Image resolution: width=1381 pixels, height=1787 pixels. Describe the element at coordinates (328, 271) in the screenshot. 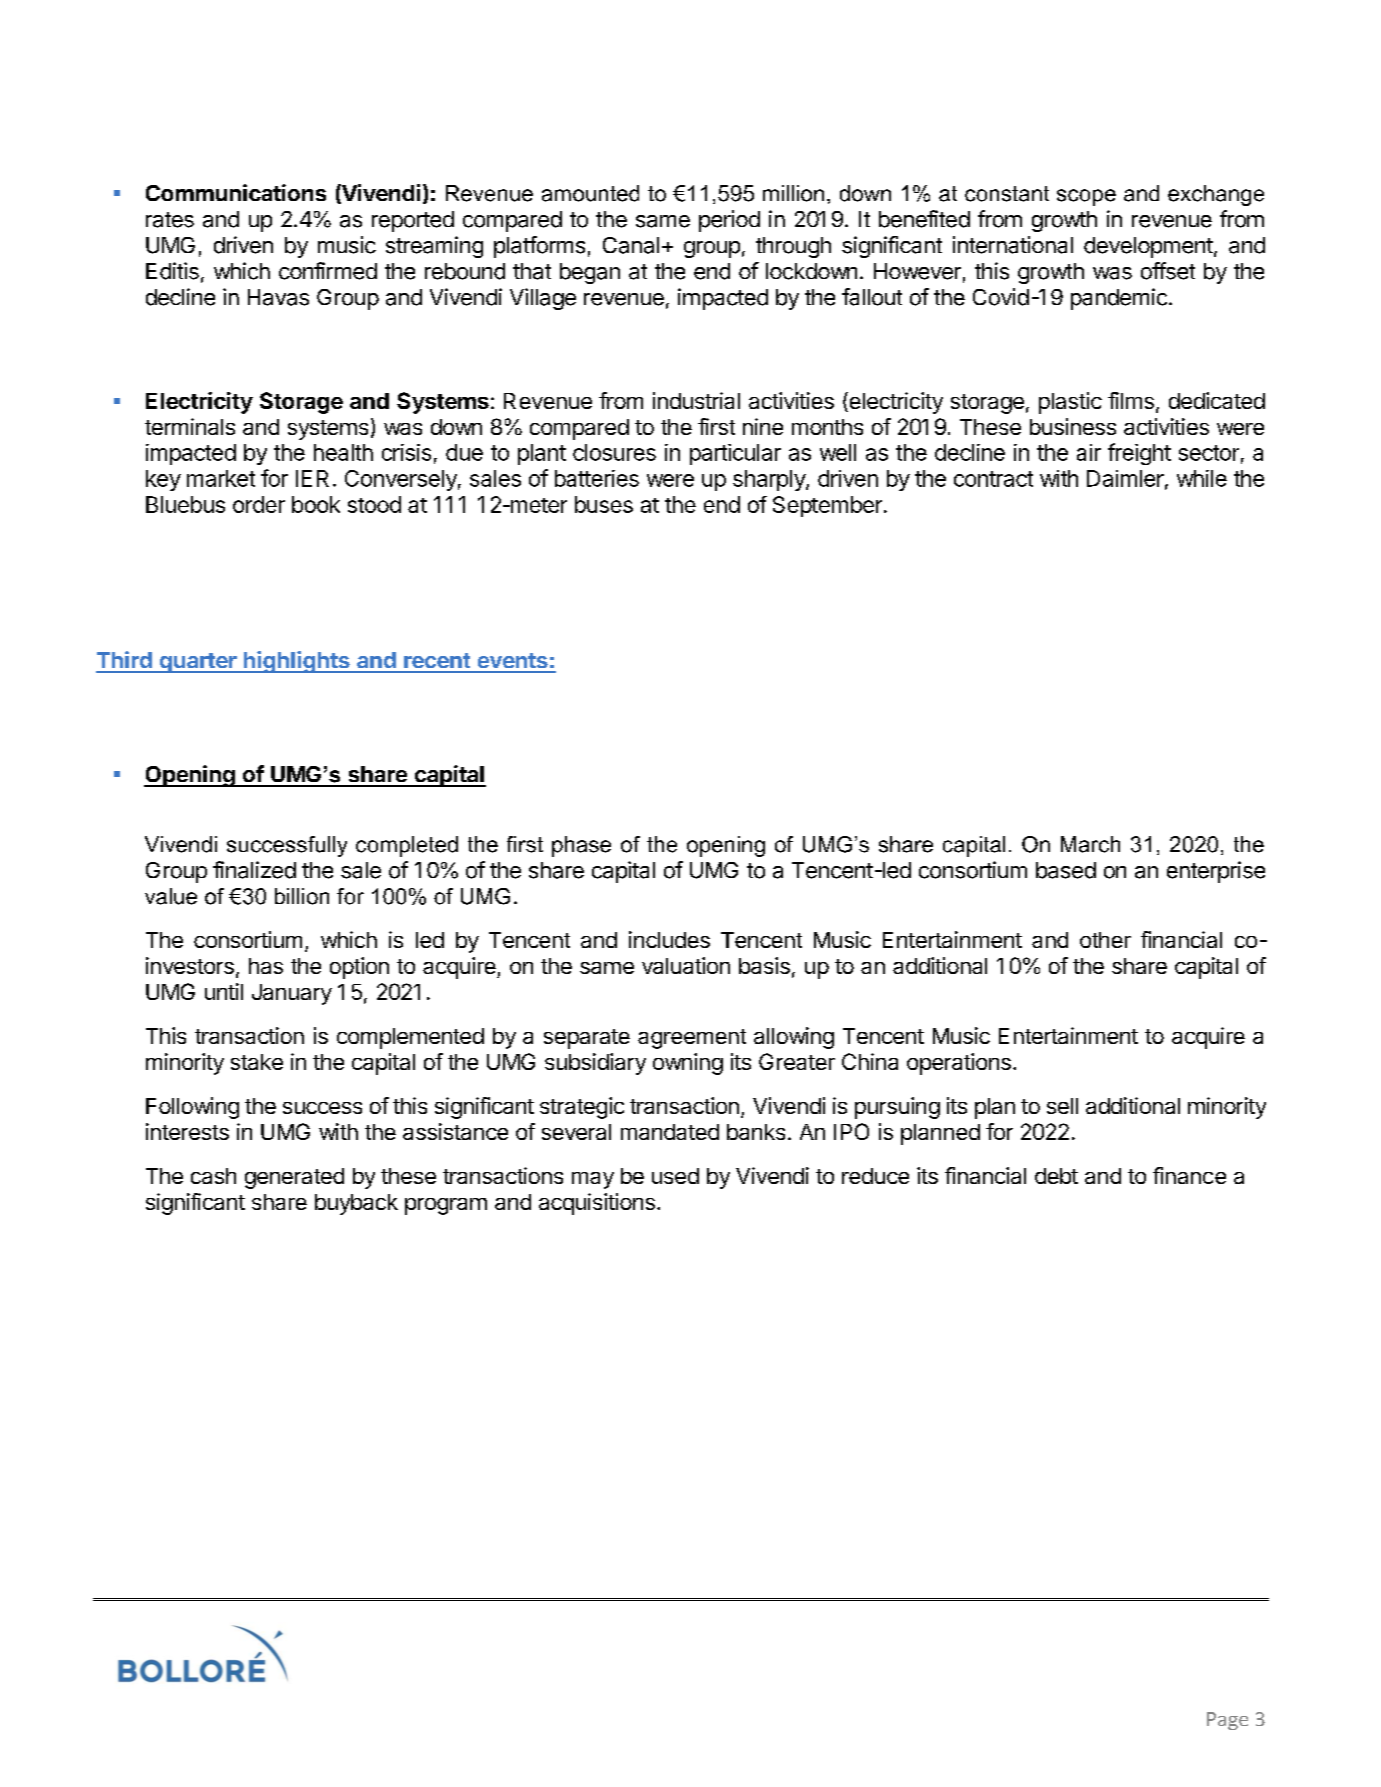

I see `confirmed` at that location.
